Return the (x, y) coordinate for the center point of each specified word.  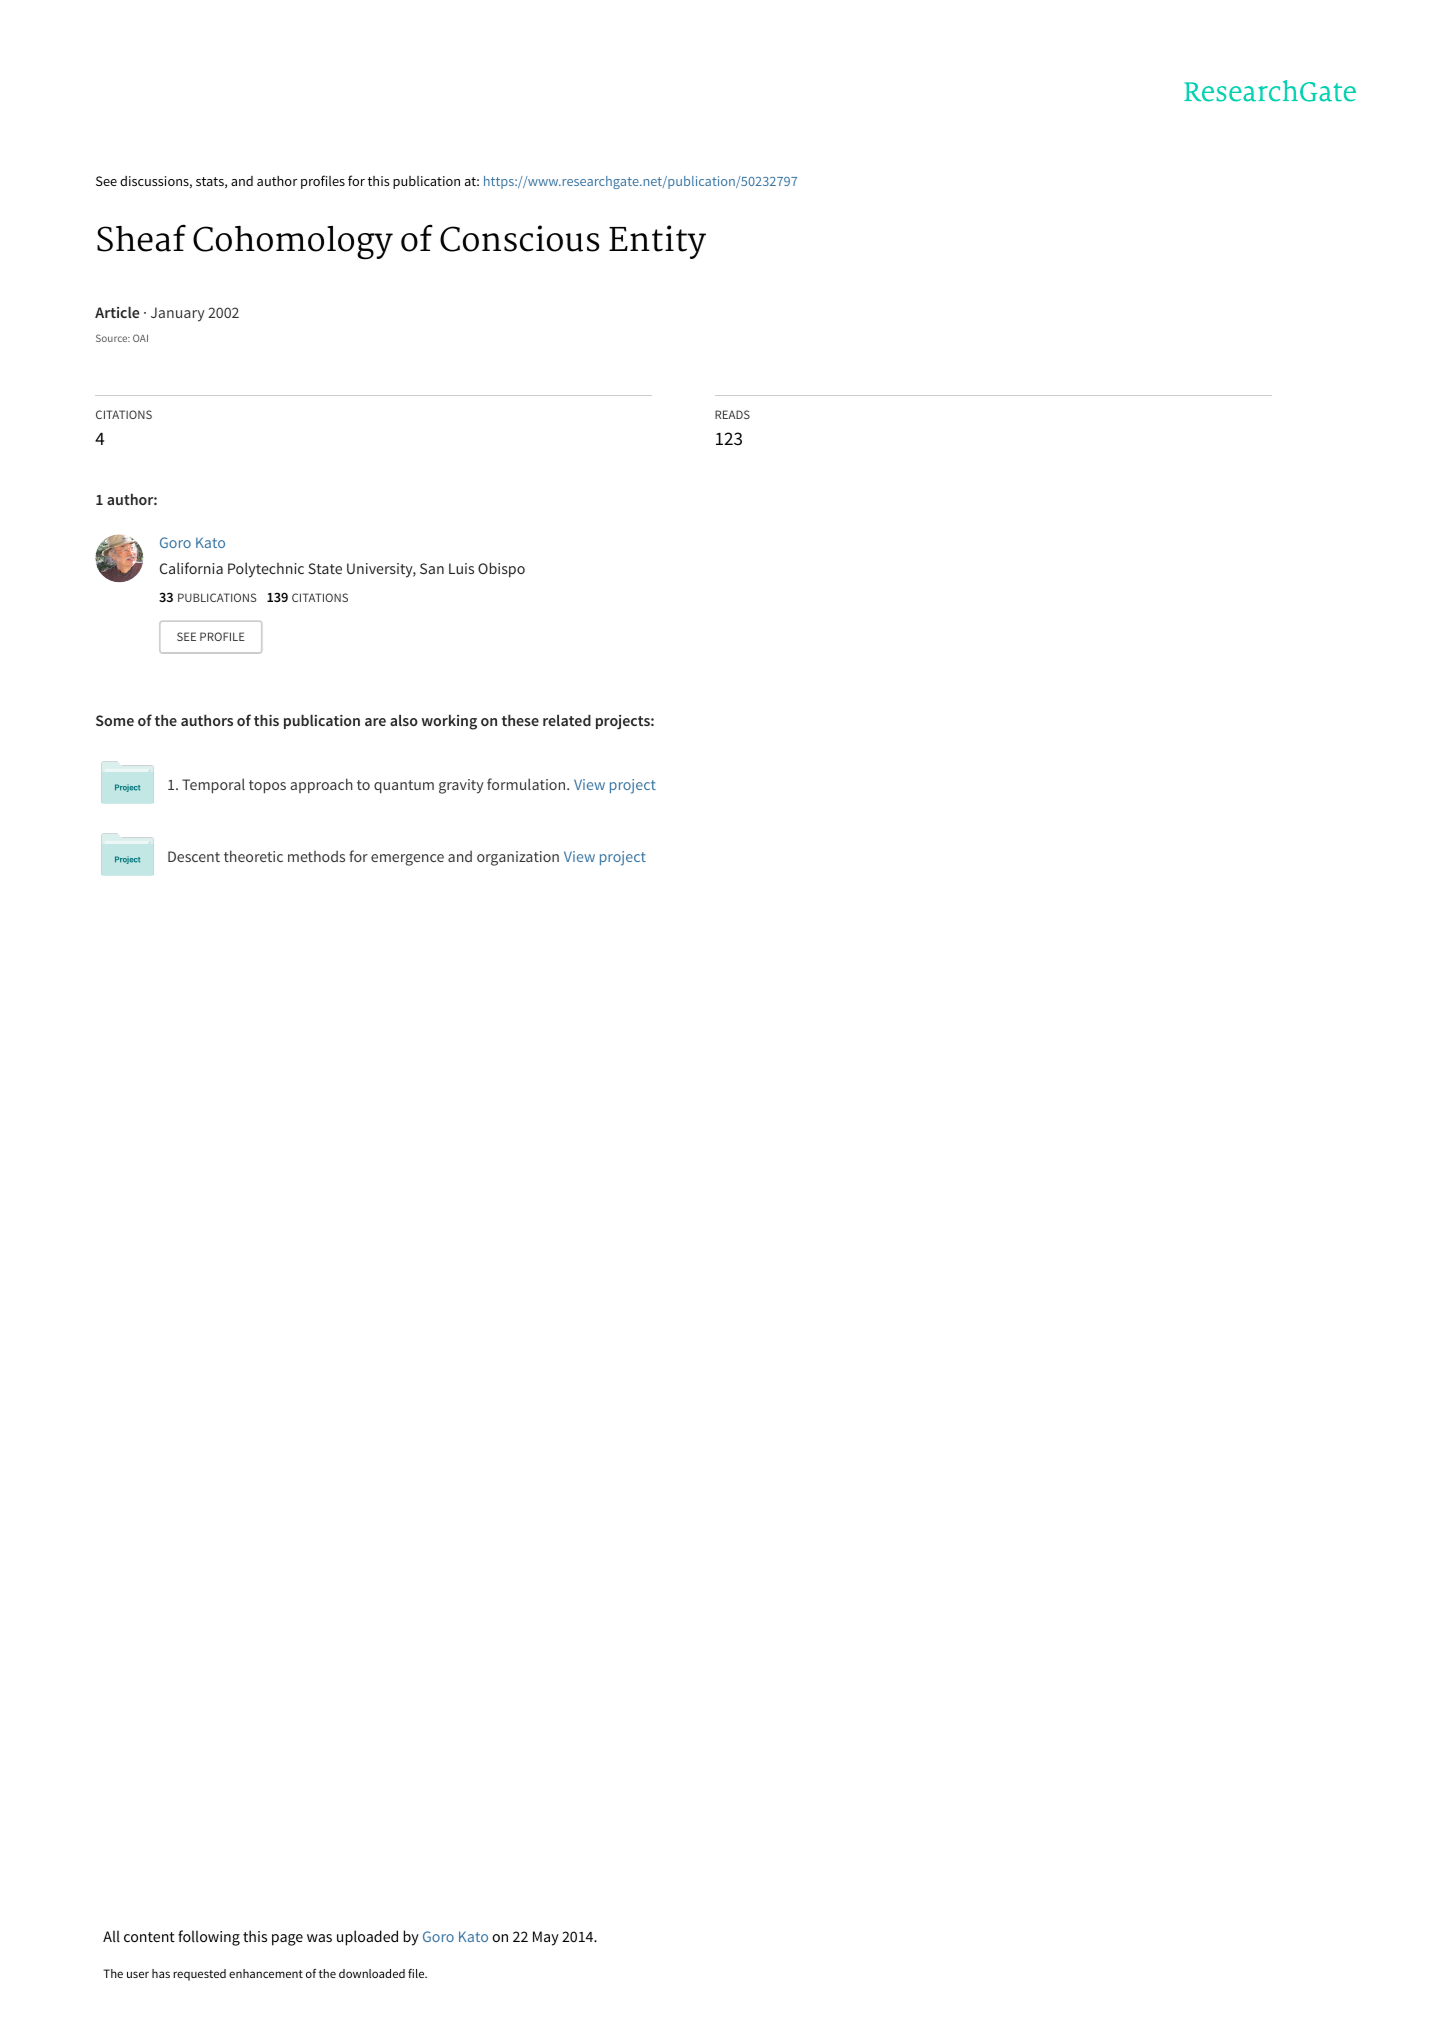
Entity (657, 242)
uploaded (367, 1938)
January (178, 314)
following (209, 1938)
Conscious (520, 238)
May (546, 1938)
